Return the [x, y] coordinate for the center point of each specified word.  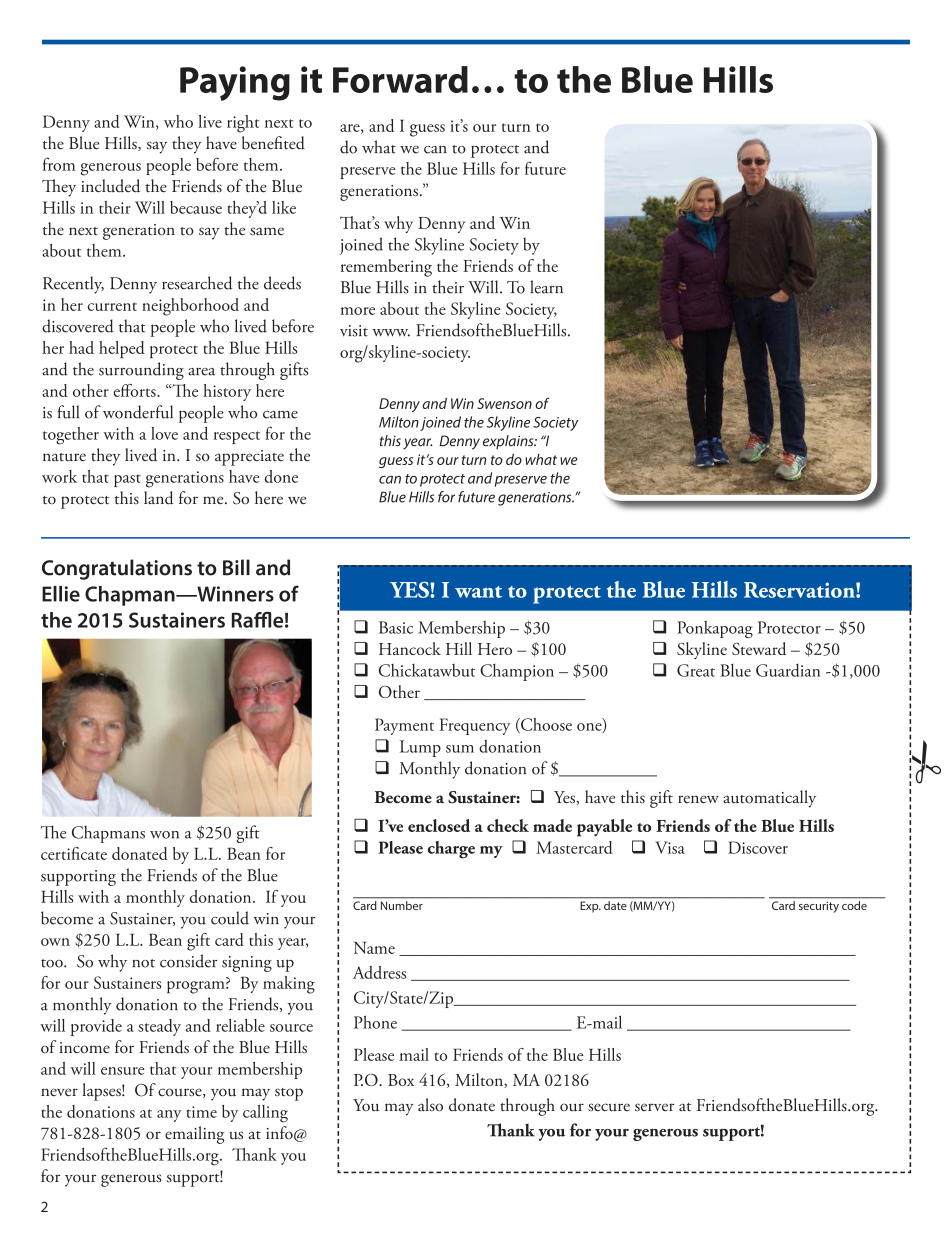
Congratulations [117, 569]
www [391, 333]
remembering [386, 268]
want [478, 592]
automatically [769, 799]
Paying [235, 83]
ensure [122, 1071]
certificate [74, 853]
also [430, 1105]
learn [546, 287]
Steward [759, 648]
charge [451, 850]
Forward [400, 79]
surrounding [141, 371]
